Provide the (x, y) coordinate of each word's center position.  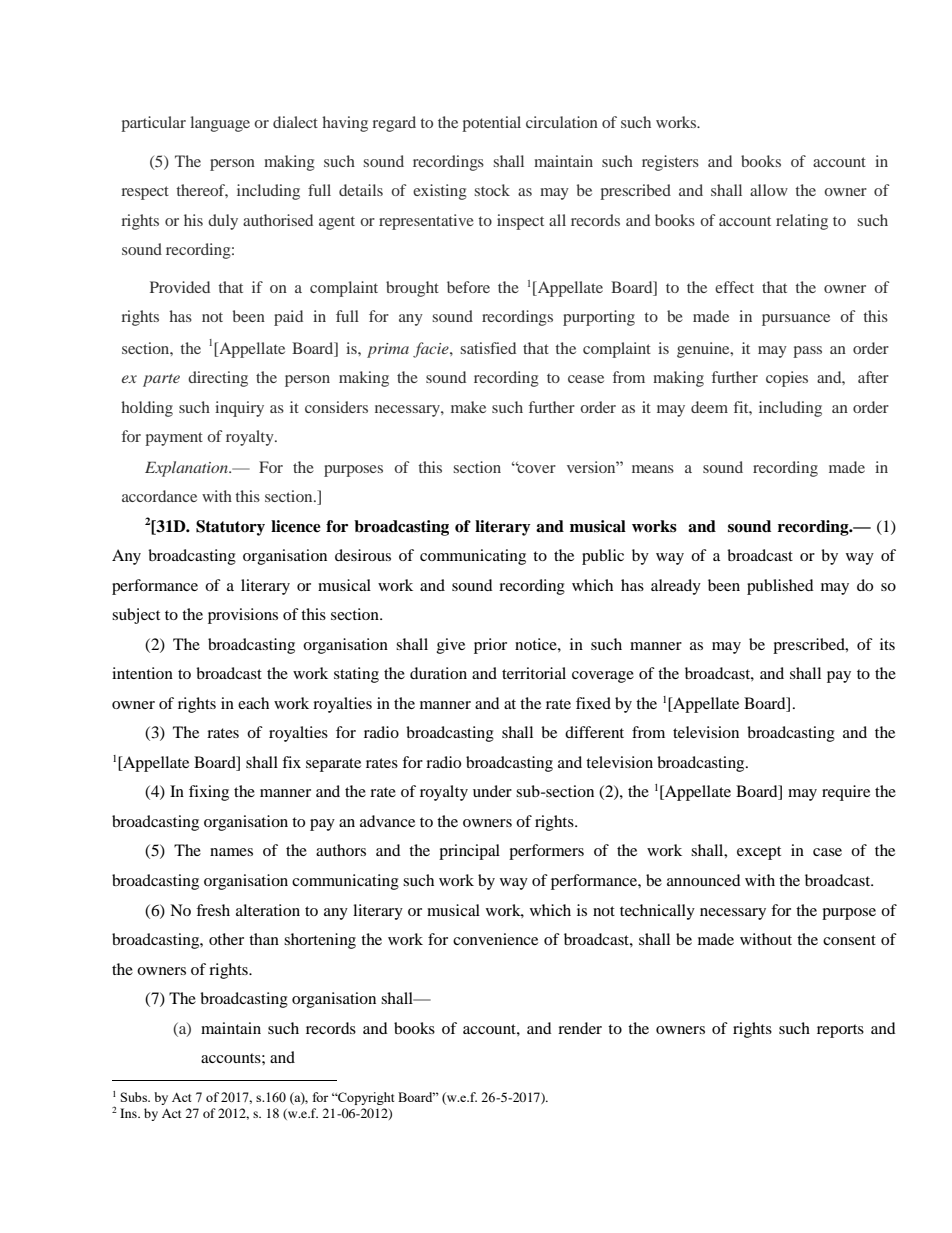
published (780, 587)
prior (490, 646)
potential (491, 124)
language (220, 124)
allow (769, 190)
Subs (135, 1097)
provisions (243, 616)
